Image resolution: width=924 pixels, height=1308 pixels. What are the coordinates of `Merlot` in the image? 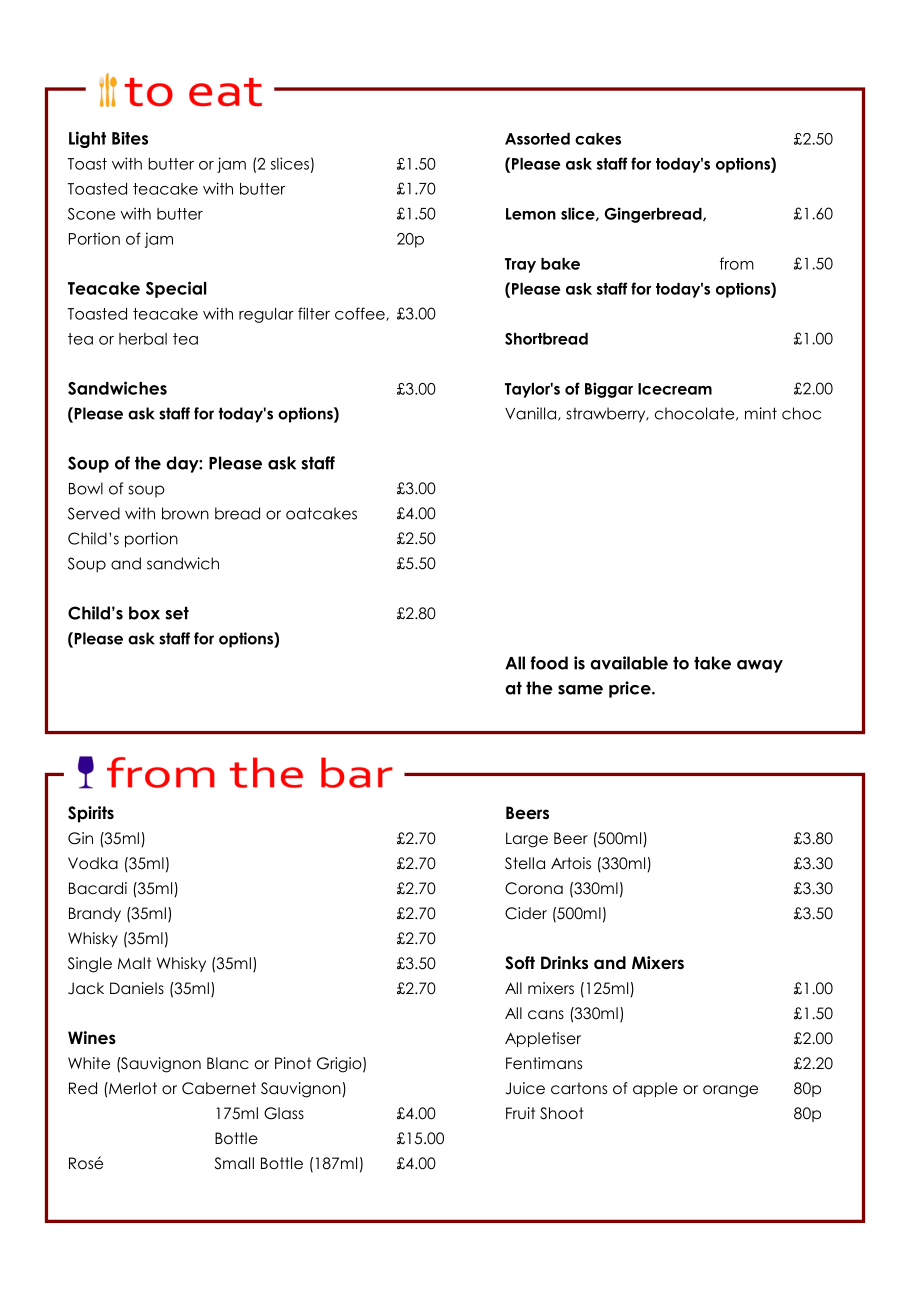 It's located at (132, 1088).
